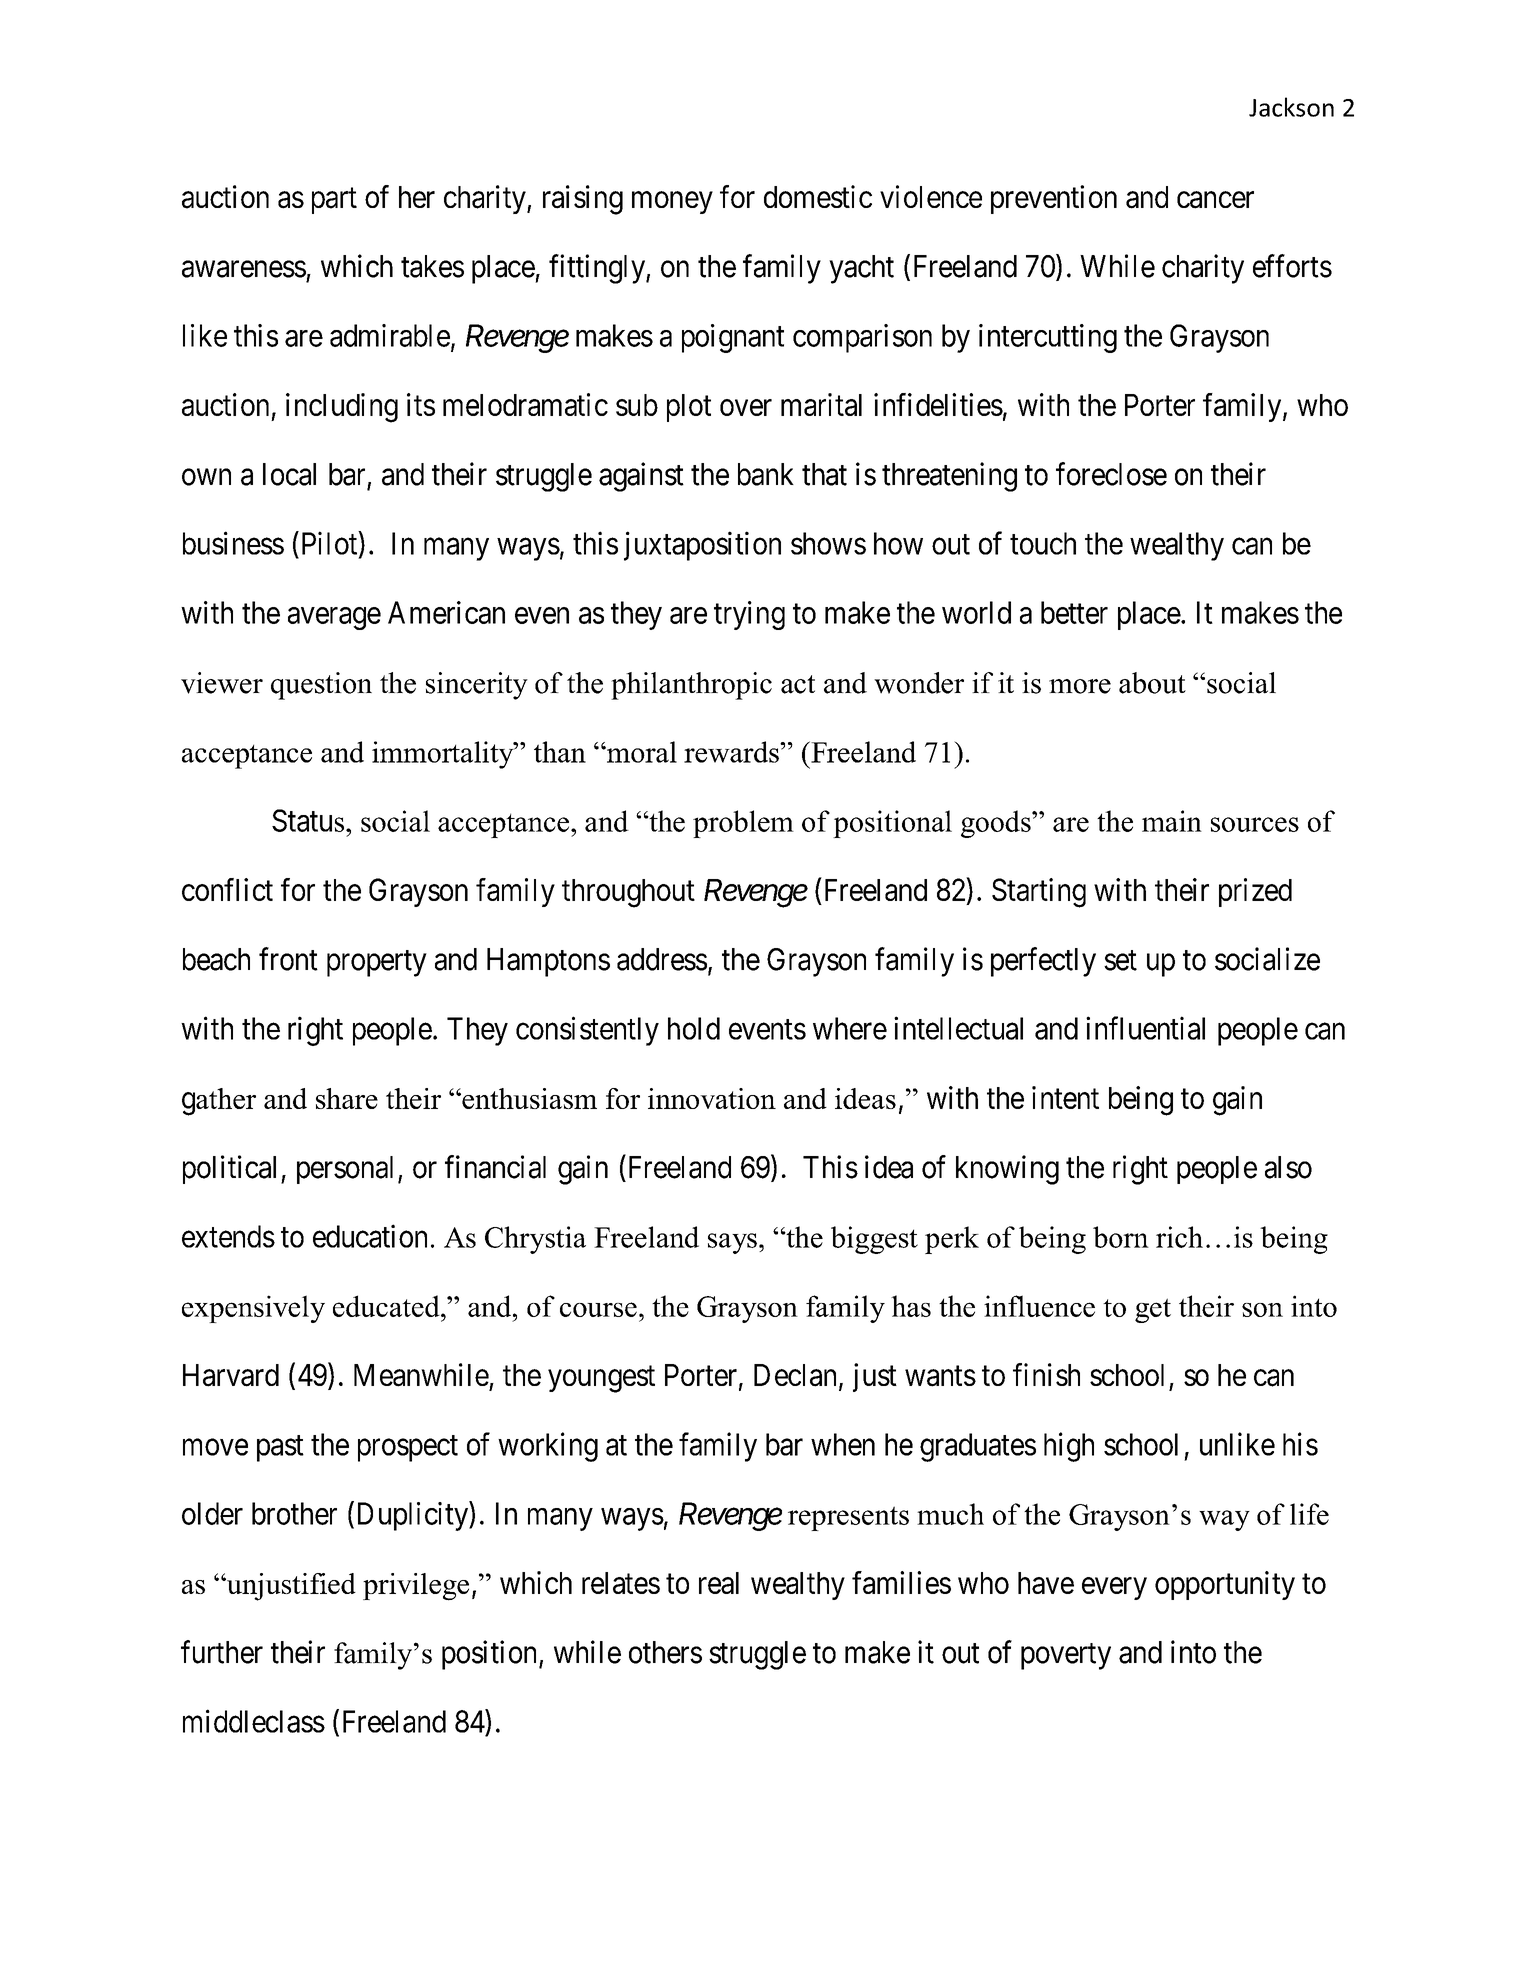 The height and width of the screenshot is (1988, 1536). I want to click on born, so click(1121, 1237).
